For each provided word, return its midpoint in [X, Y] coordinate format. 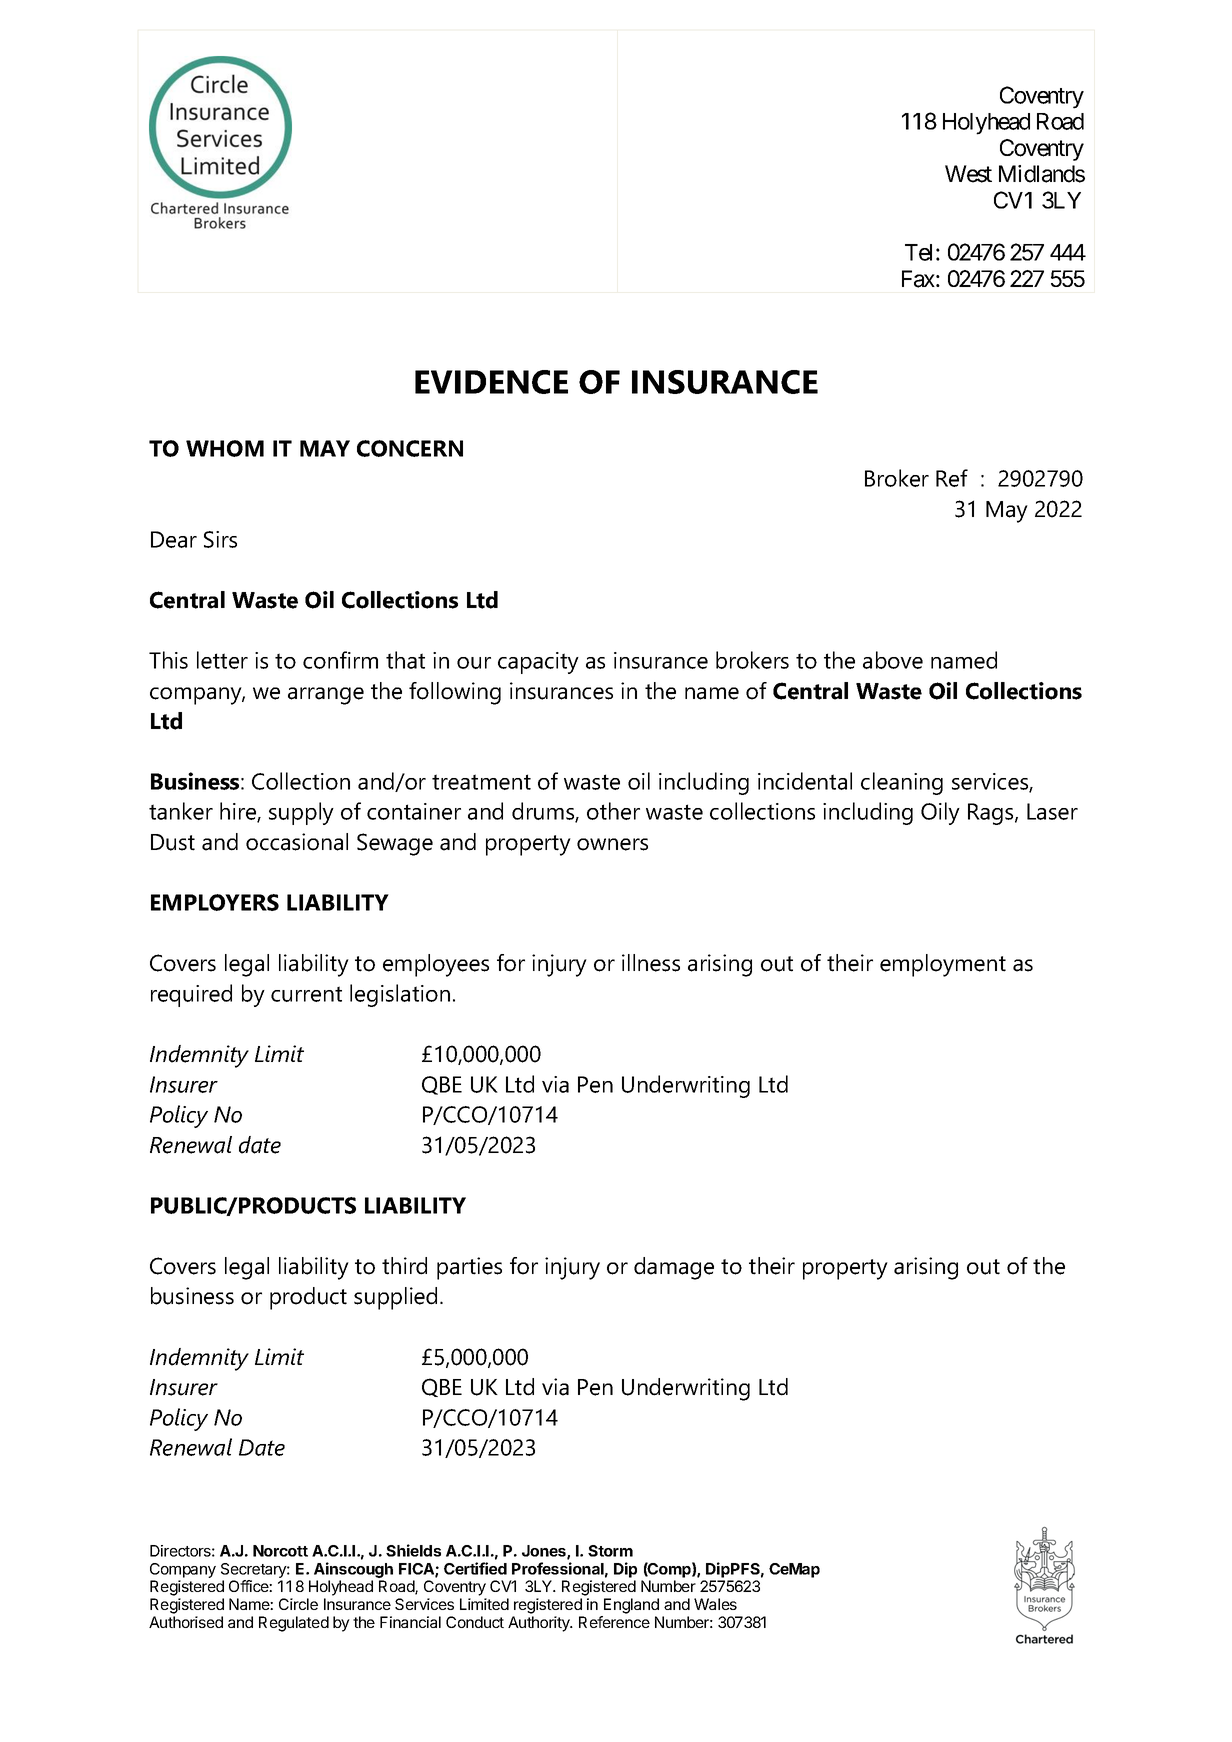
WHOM [225, 448]
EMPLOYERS [215, 902]
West [968, 174]
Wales [715, 1604]
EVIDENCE [491, 382]
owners [612, 844]
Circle [298, 1604]
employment [943, 965]
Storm [610, 1551]
